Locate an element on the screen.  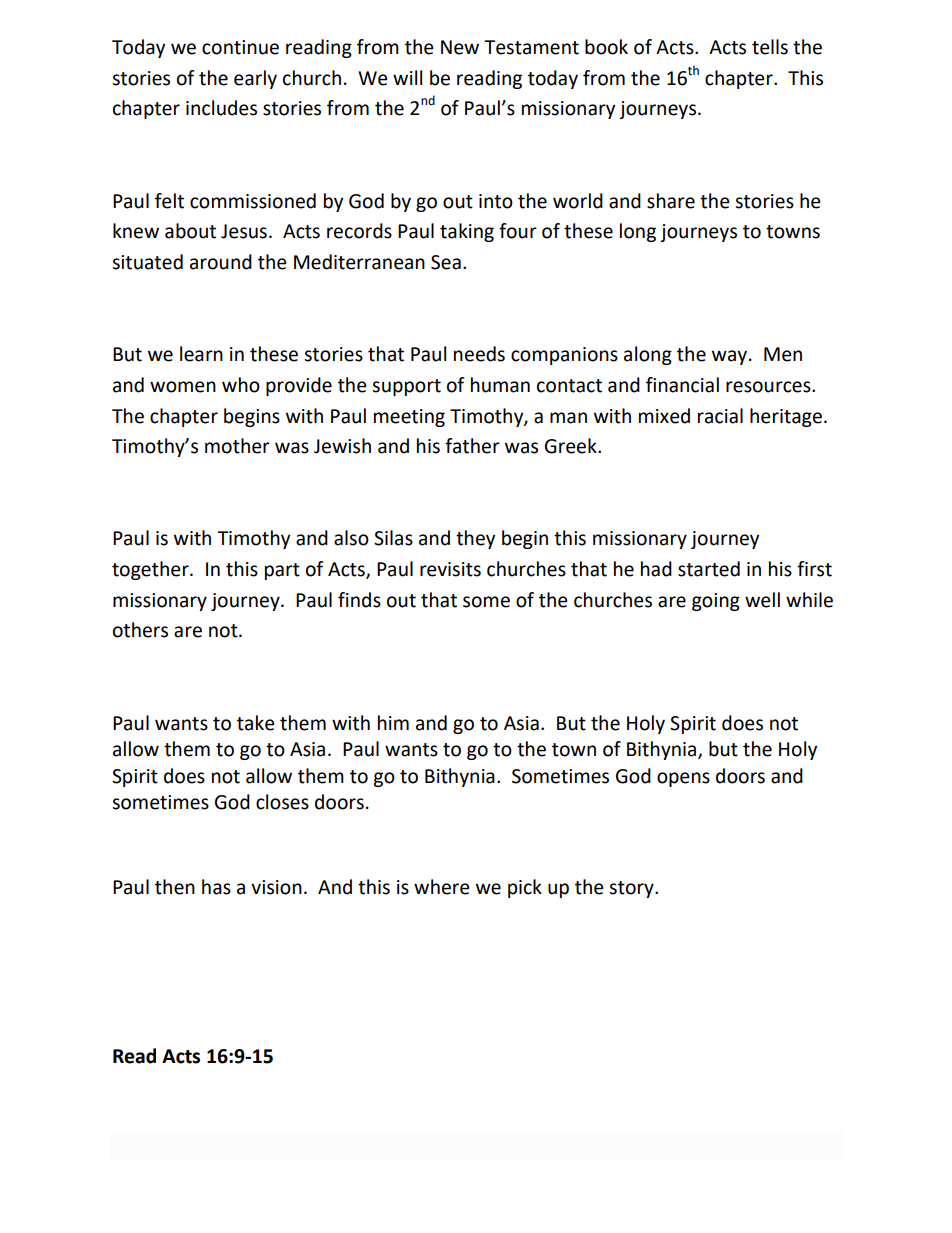
early is located at coordinates (255, 79).
